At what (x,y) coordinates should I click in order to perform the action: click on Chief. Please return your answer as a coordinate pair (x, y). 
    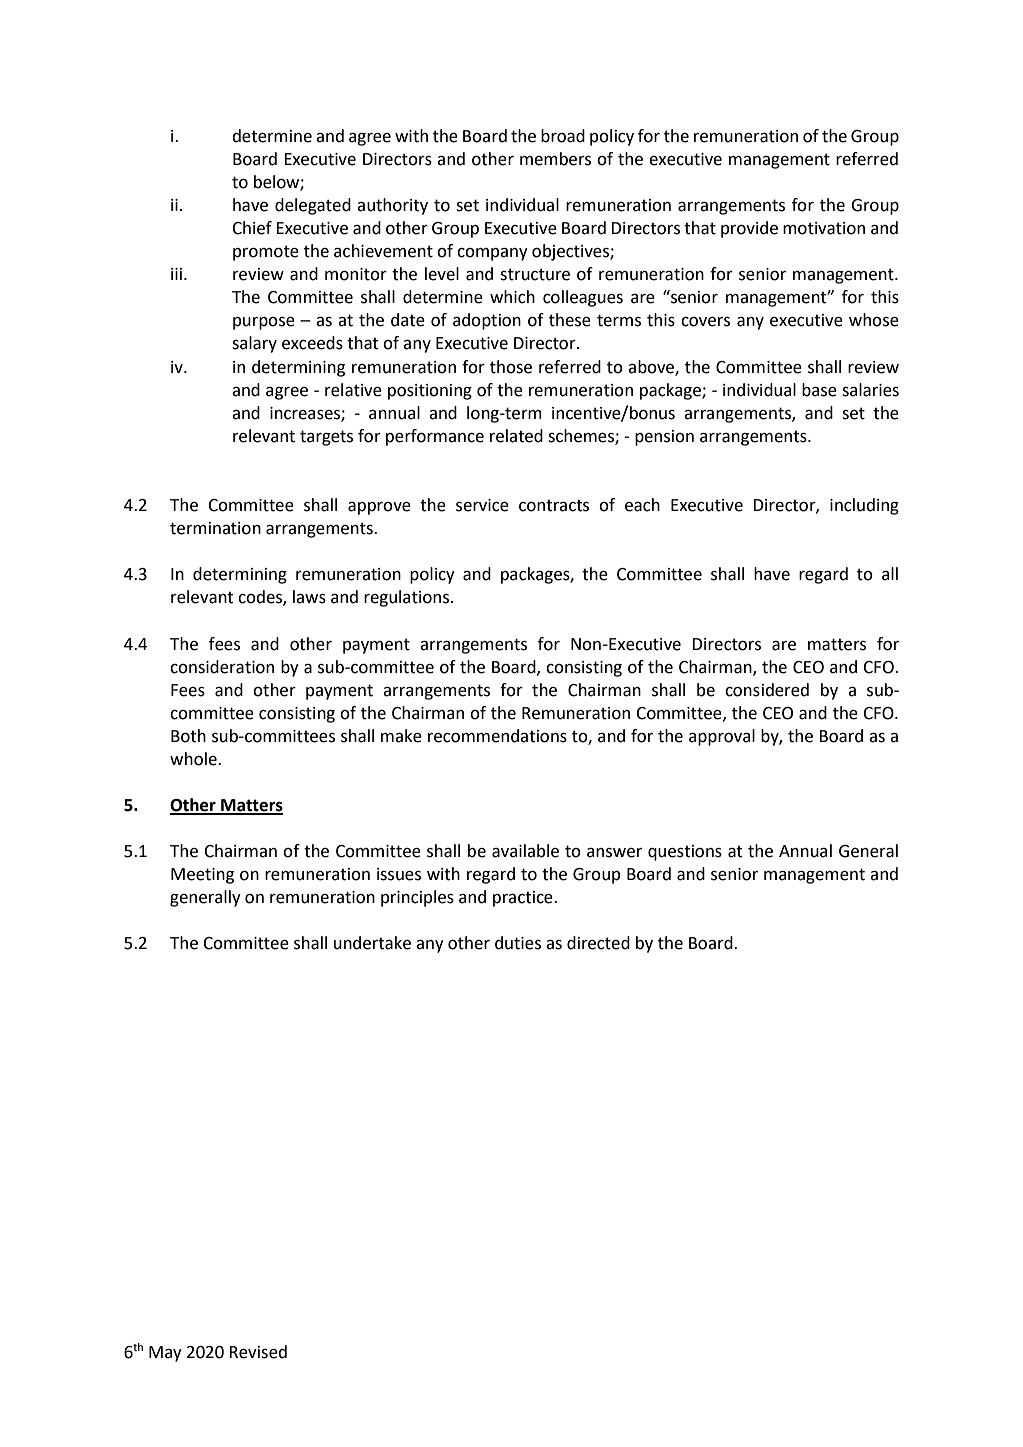
    Looking at the image, I should click on (252, 228).
